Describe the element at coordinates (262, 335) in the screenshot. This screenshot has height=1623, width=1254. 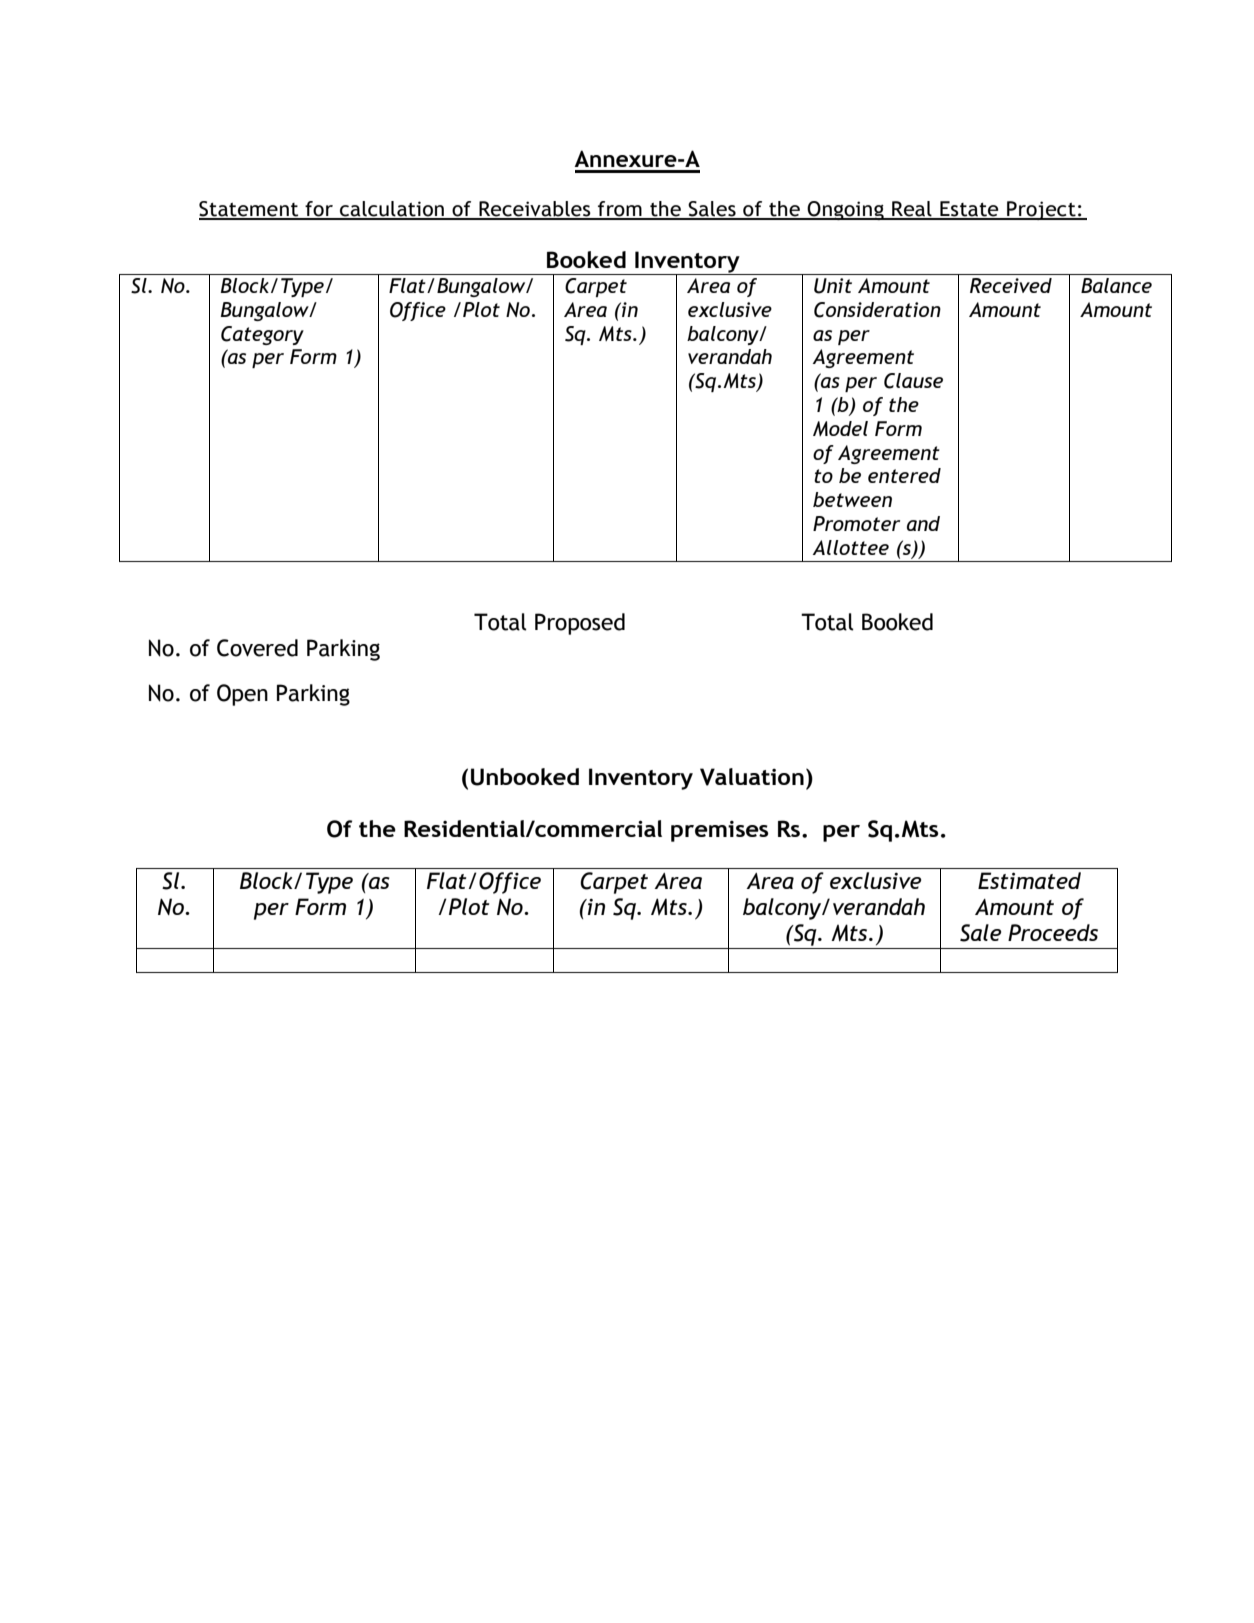
I see `Category` at that location.
